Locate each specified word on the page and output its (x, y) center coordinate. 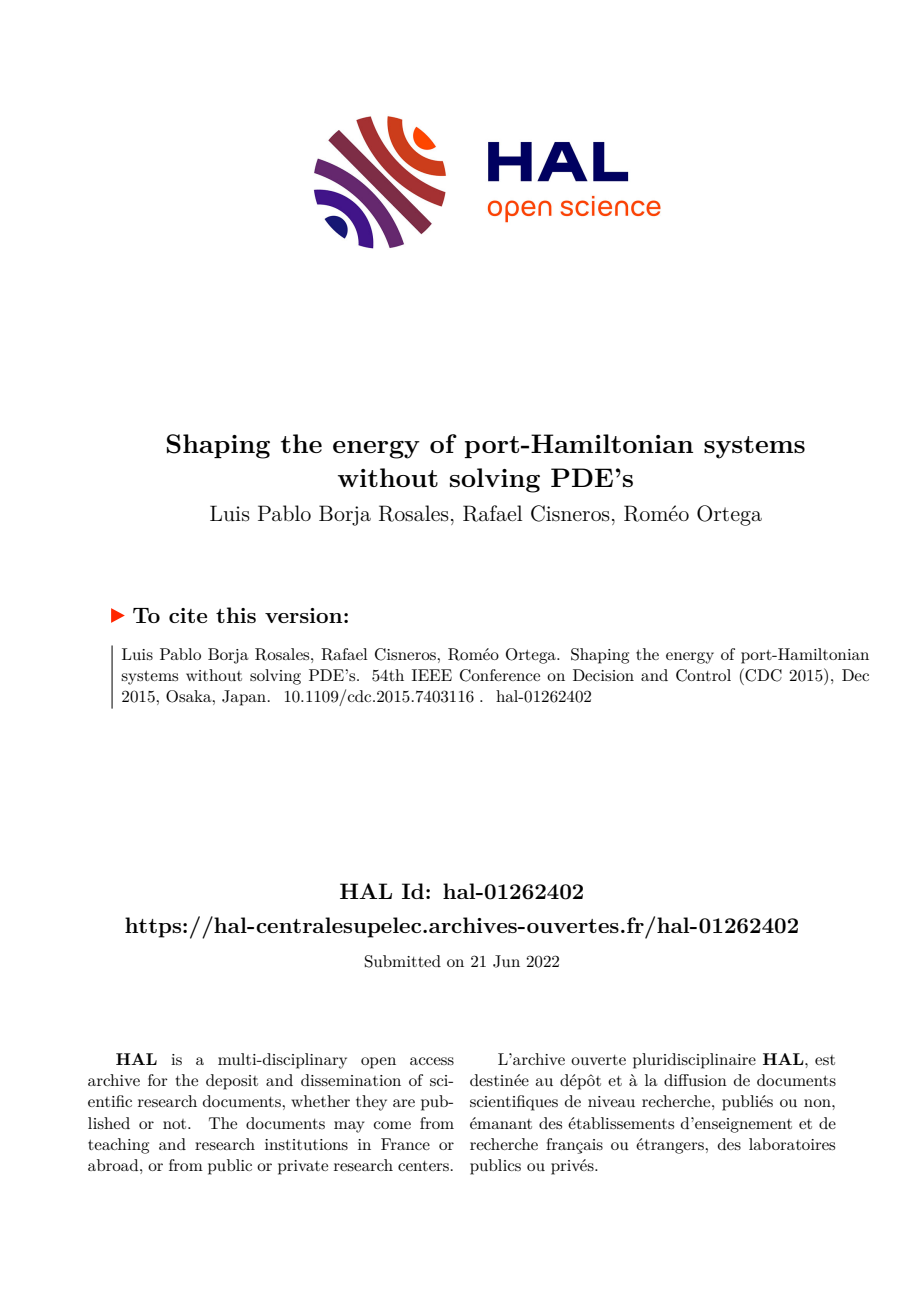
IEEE (432, 675)
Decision (603, 675)
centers (423, 1166)
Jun (506, 961)
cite (188, 615)
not (176, 1124)
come (392, 1125)
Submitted (403, 961)
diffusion (695, 1080)
